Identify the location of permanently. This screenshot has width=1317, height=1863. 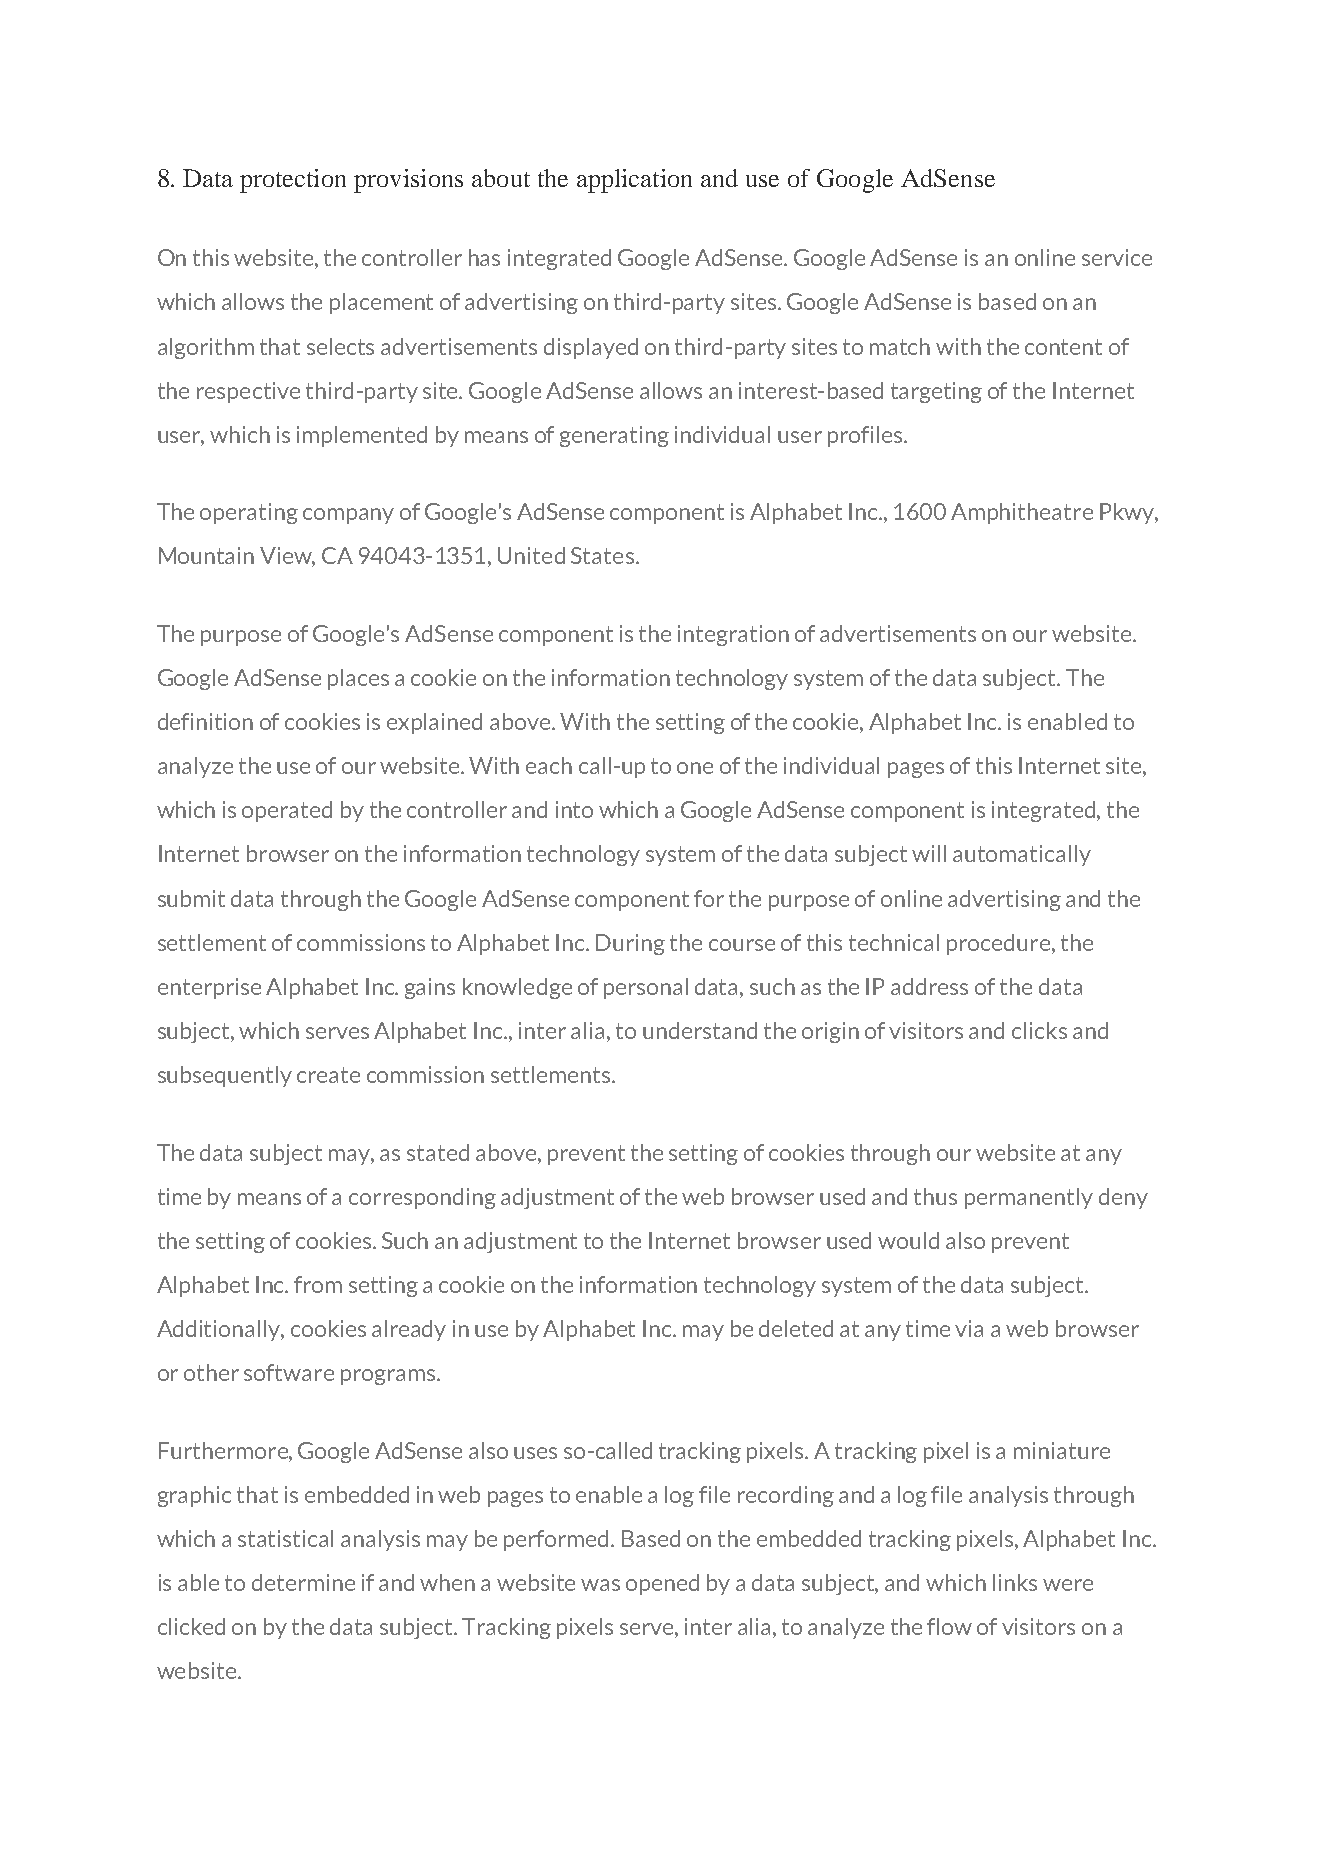
(1029, 1198).
